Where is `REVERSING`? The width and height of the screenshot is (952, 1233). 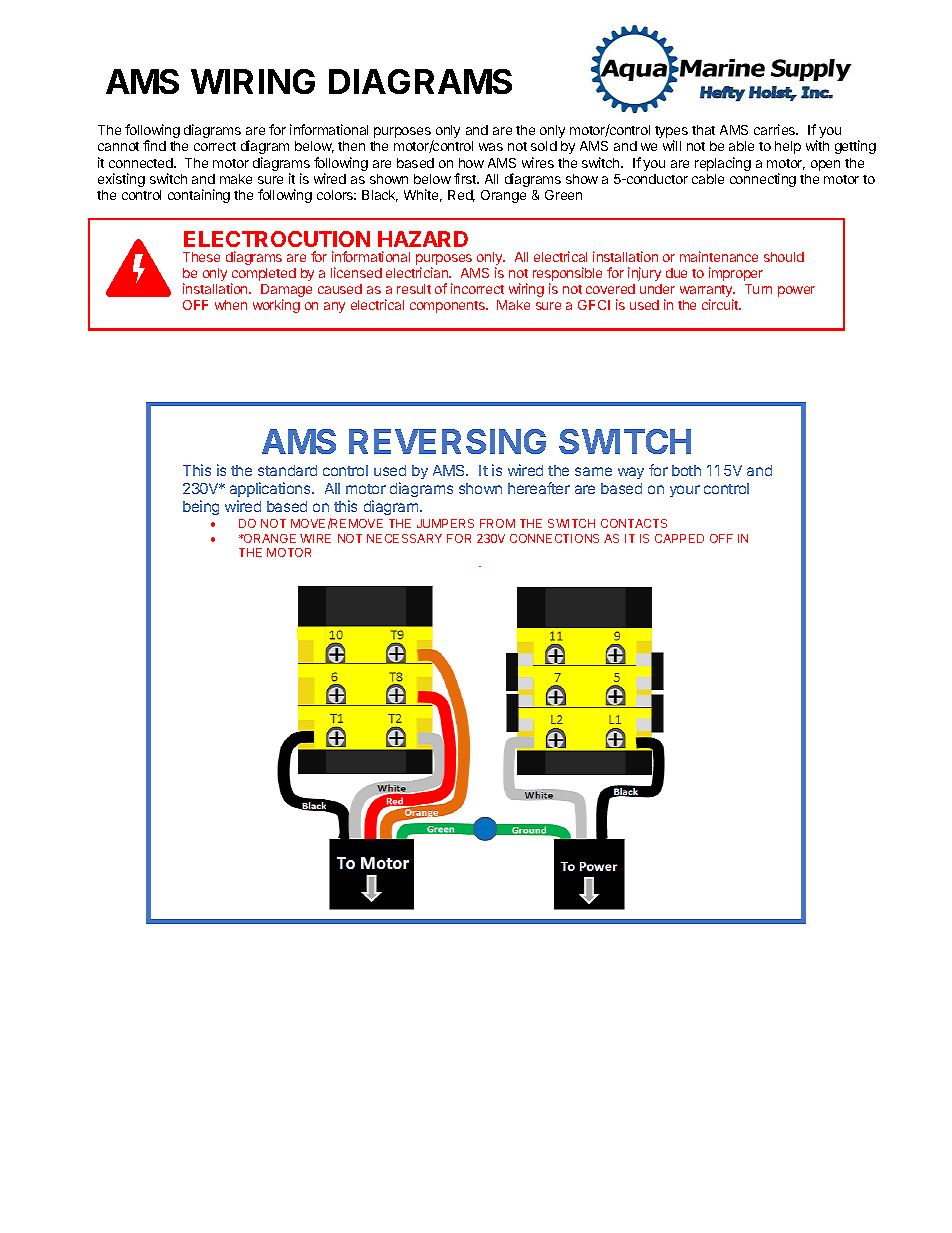
REVERSING is located at coordinates (447, 441).
